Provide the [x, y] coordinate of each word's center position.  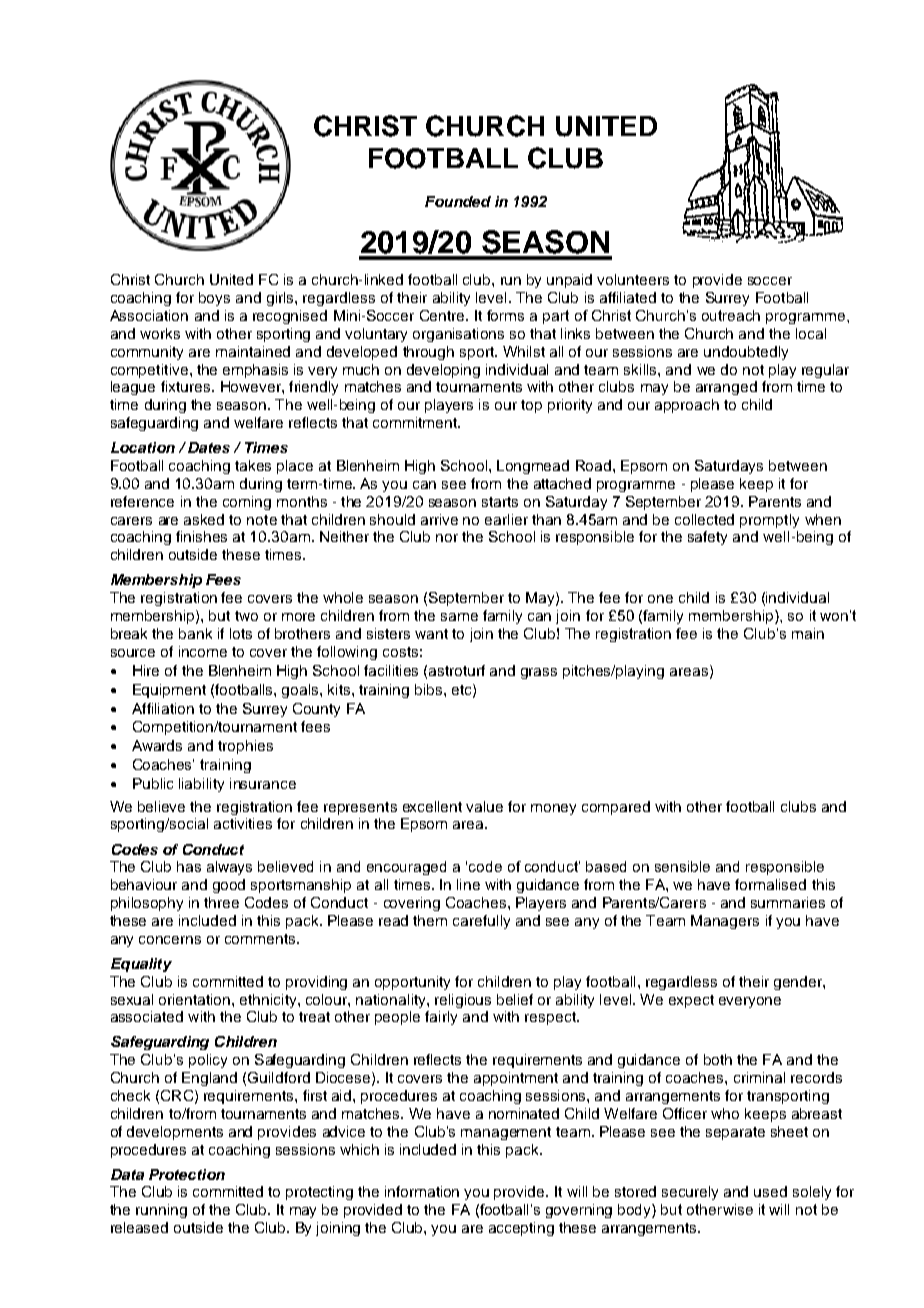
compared [616, 808]
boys [214, 299]
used [770, 1191]
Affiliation [163, 708]
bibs [430, 689]
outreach [731, 315]
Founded [458, 201]
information [422, 1191]
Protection [187, 1174]
